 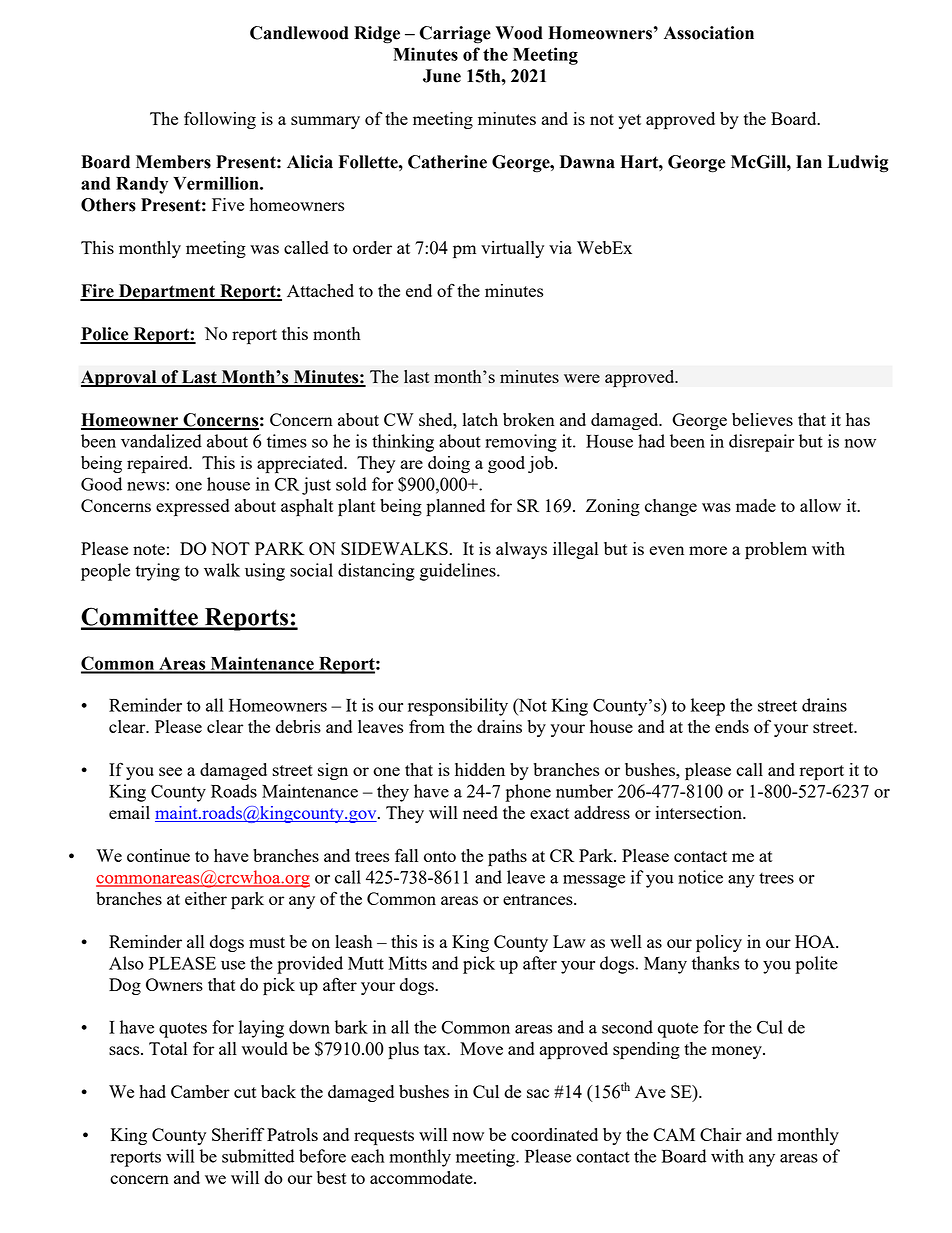 What do you see at coordinates (721, 1134) in the screenshot?
I see `Chair` at bounding box center [721, 1134].
